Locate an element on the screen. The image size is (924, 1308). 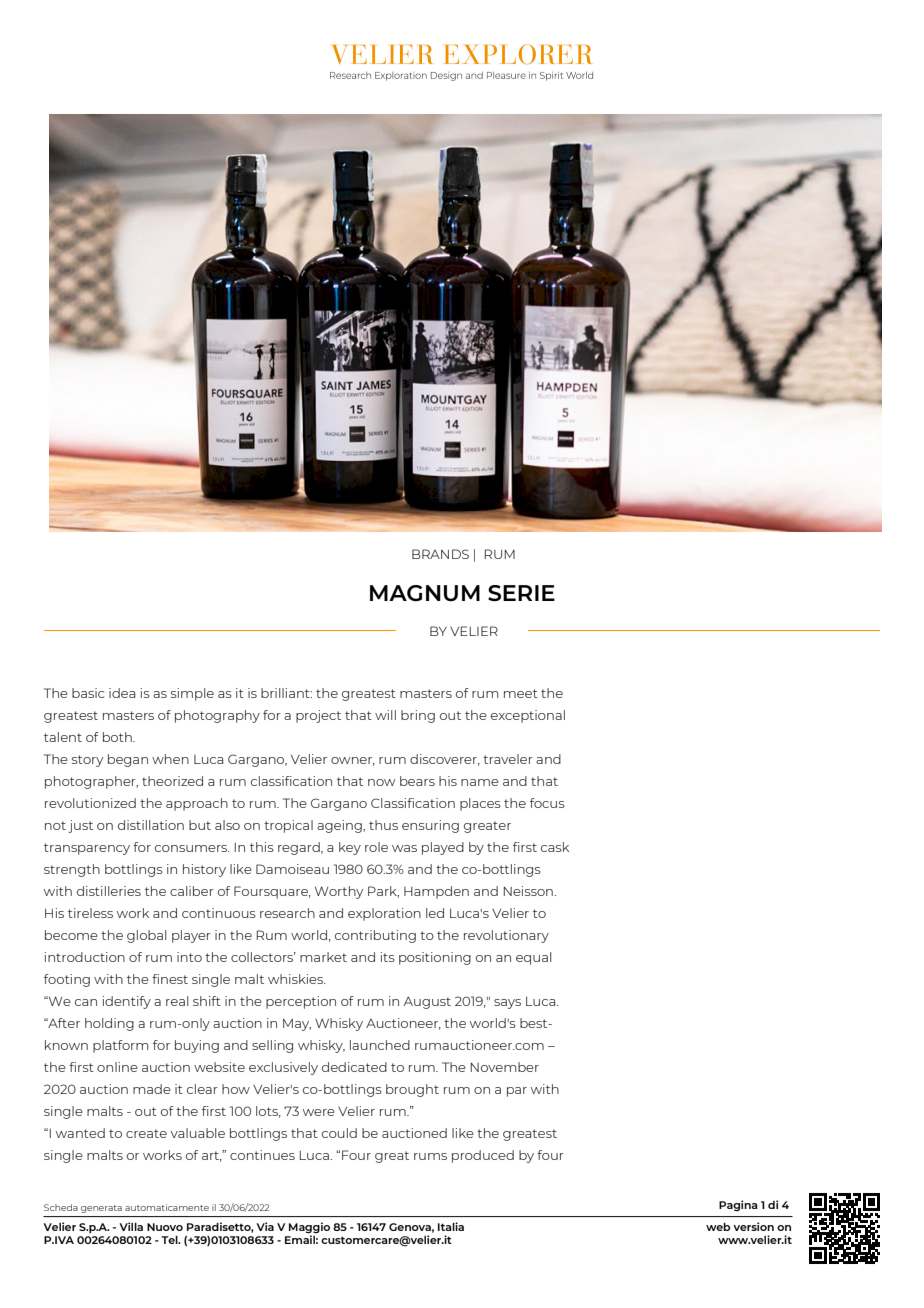
November is located at coordinates (505, 1067).
